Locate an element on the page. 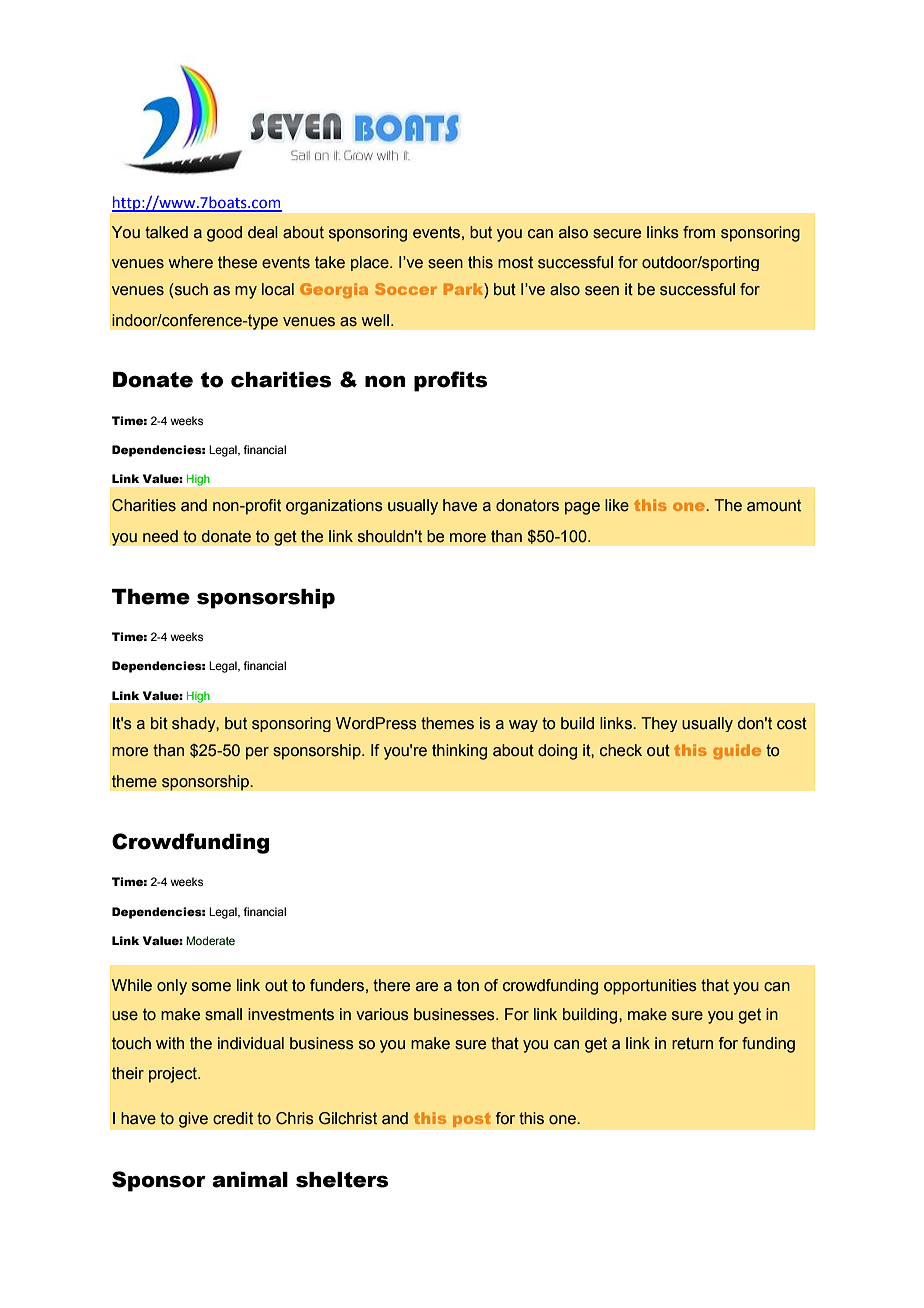 The height and width of the page is (1308, 924). post is located at coordinates (472, 1120).
